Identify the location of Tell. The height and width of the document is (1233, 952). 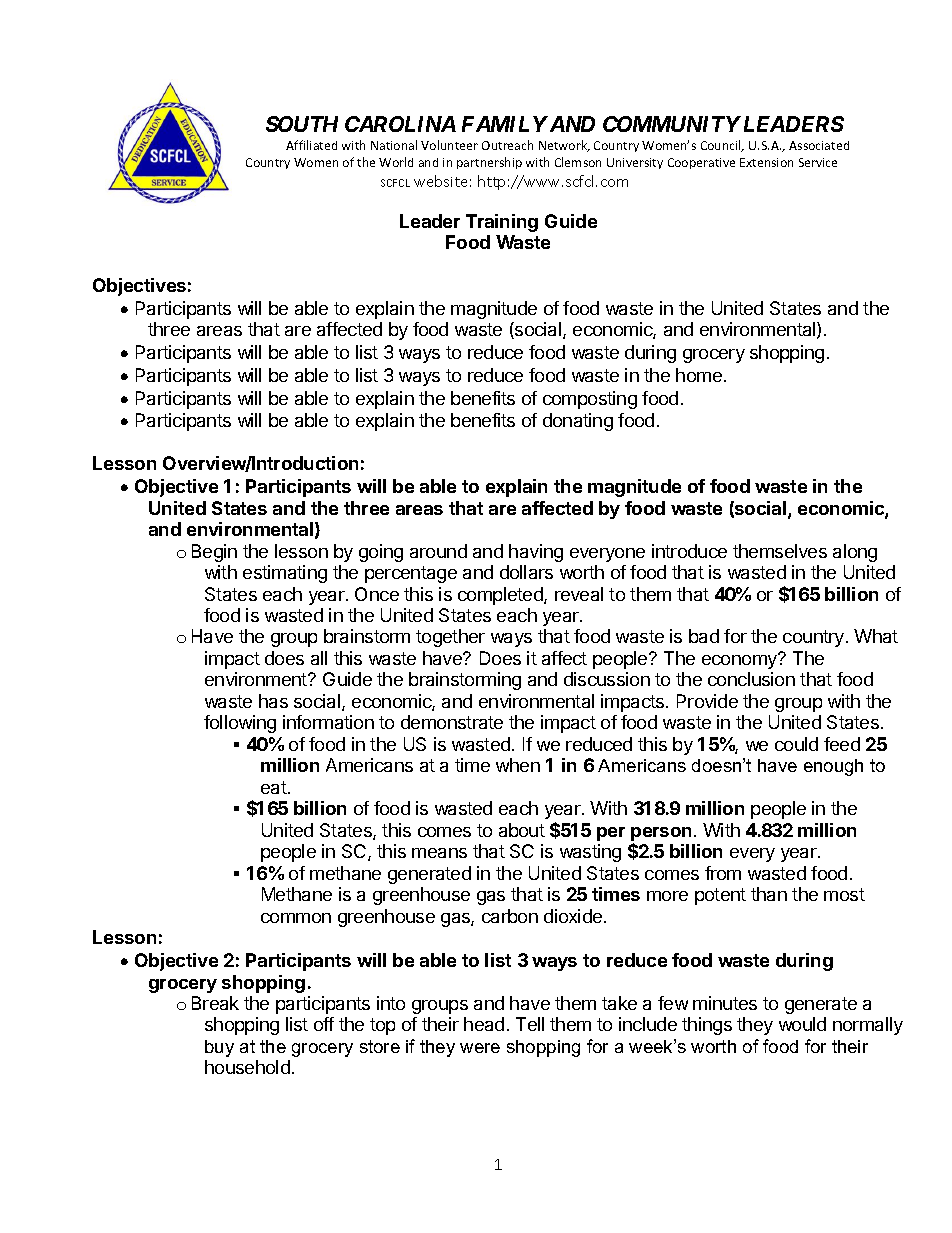
(530, 1024).
